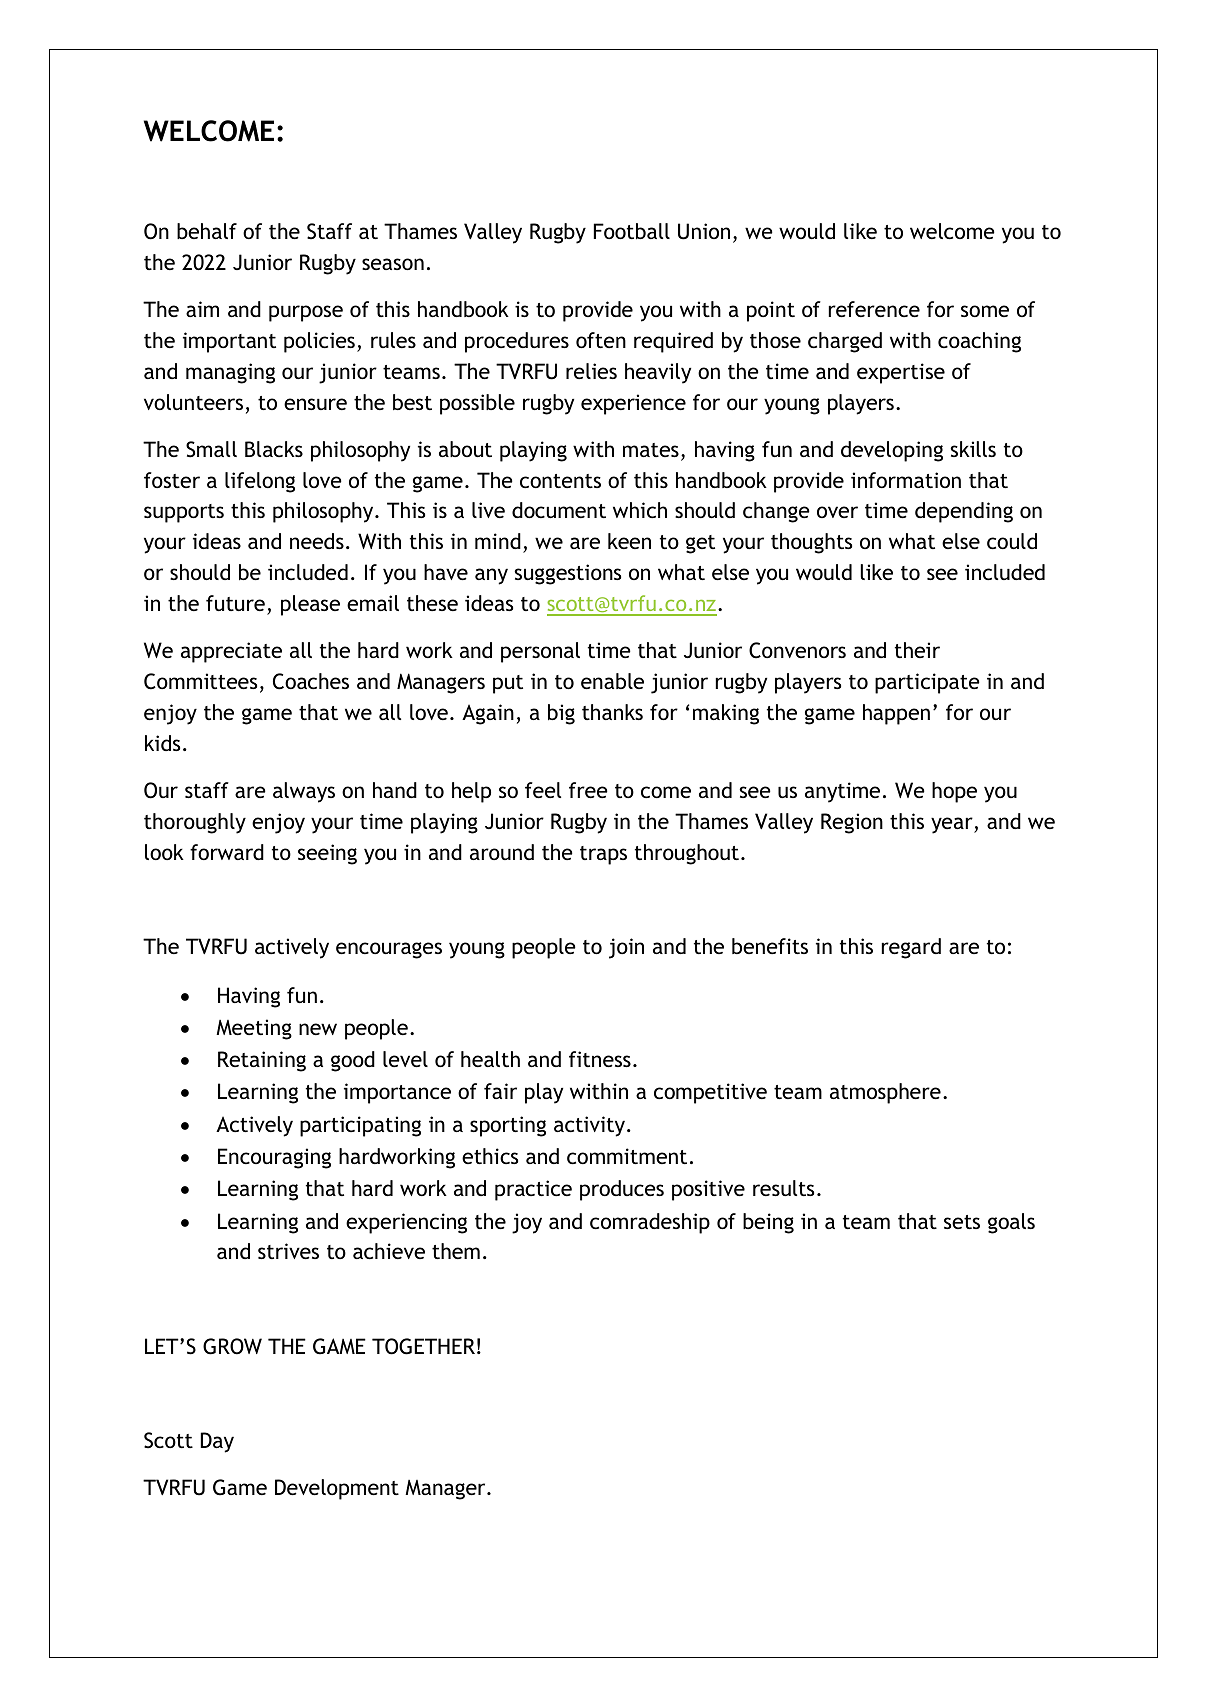 The image size is (1206, 1706). Describe the element at coordinates (262, 1061) in the image. I see `Retaining` at that location.
